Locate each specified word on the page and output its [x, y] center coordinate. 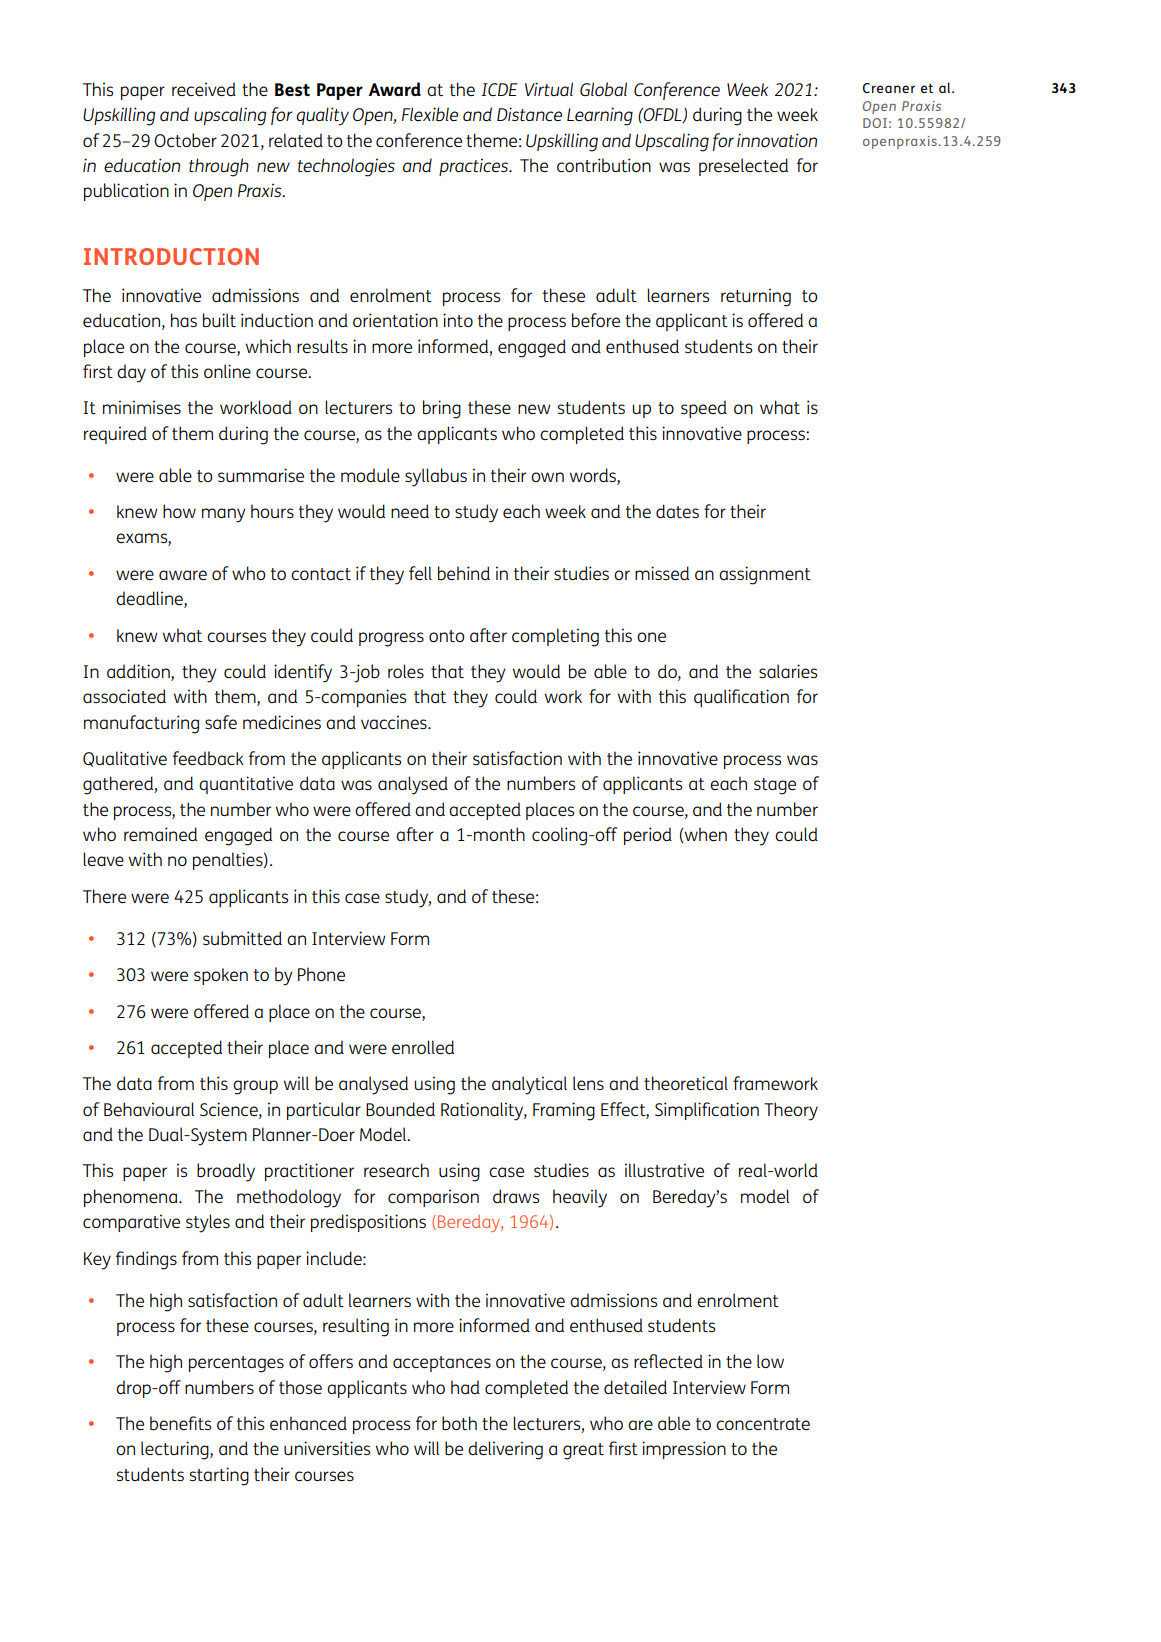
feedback [208, 758]
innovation [777, 140]
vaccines [395, 722]
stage [775, 786]
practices [475, 167]
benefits [180, 1423]
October [185, 140]
